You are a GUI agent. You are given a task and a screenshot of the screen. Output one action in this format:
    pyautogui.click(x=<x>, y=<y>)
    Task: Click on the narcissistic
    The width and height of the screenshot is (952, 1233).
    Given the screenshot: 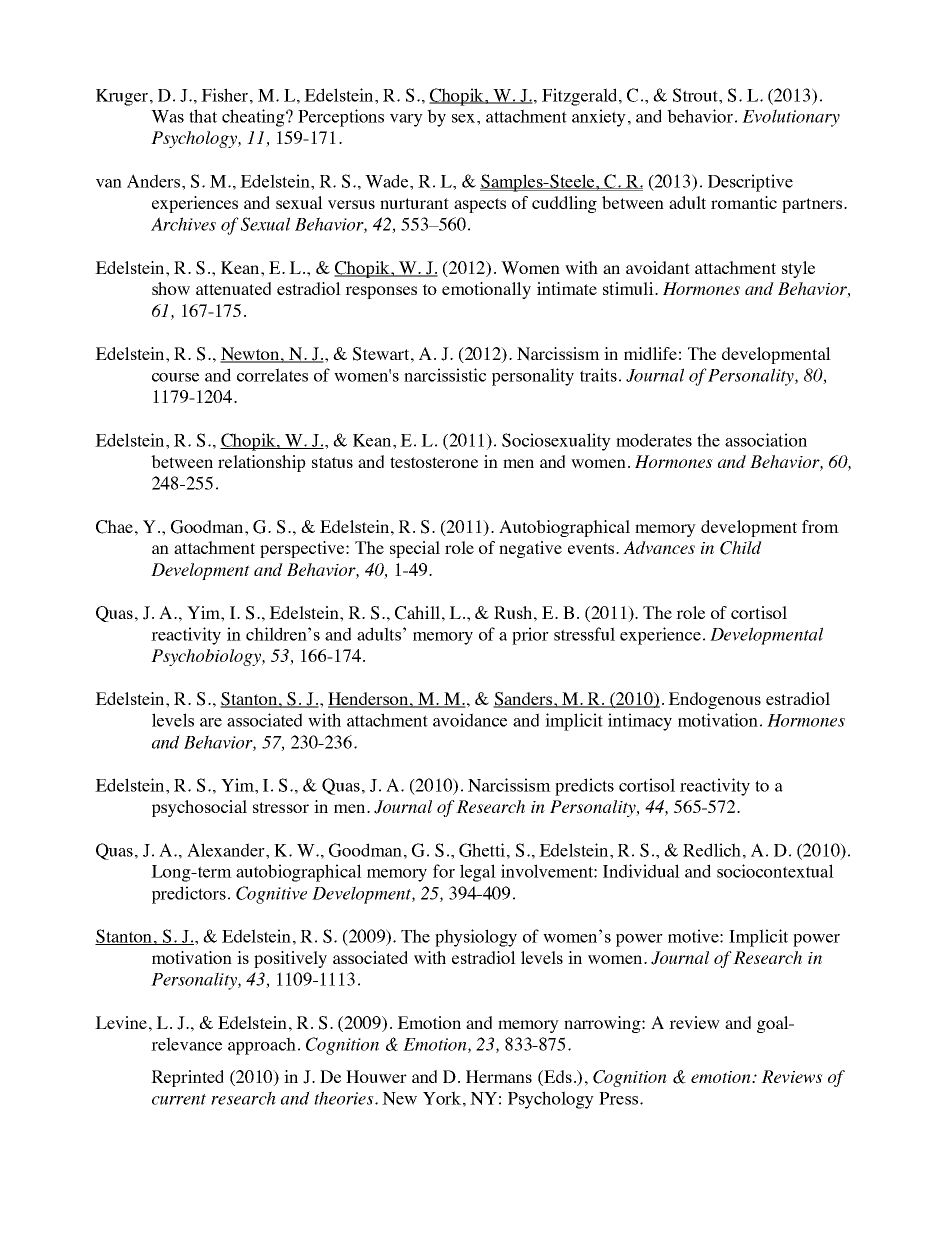 What is the action you would take?
    pyautogui.click(x=445, y=375)
